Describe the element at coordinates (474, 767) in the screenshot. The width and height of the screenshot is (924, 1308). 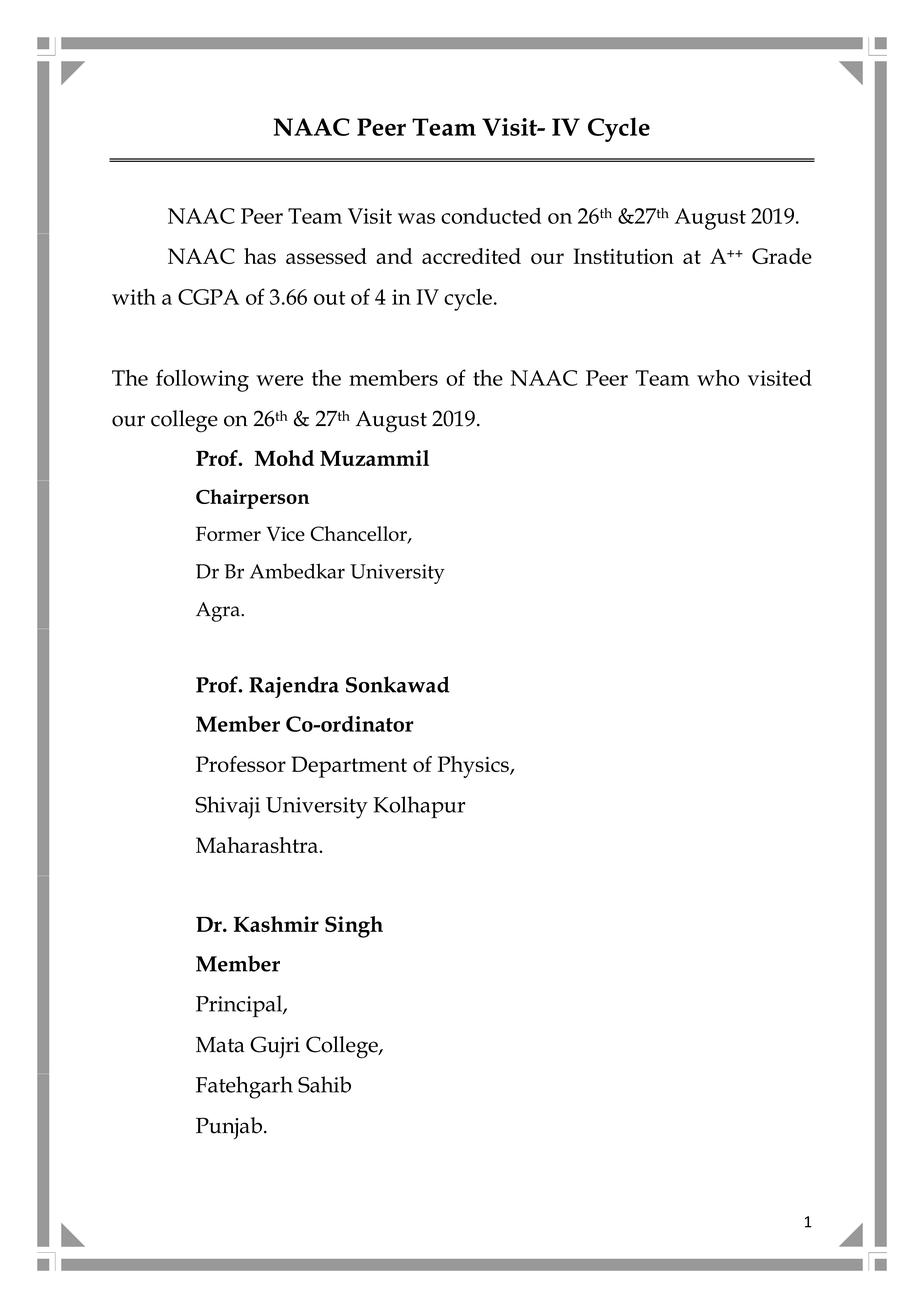
I see `Physics` at that location.
